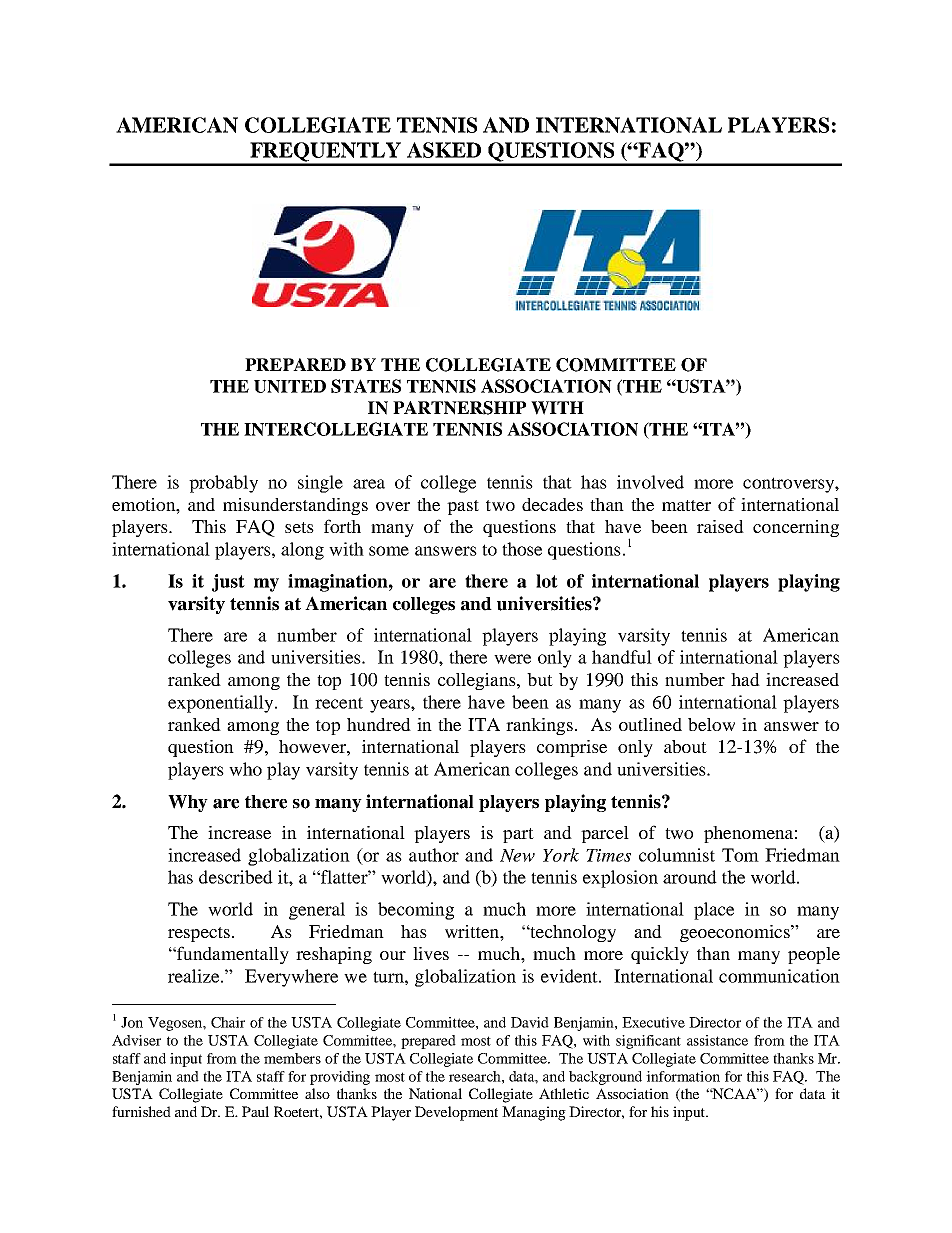 The width and height of the screenshot is (952, 1233). Describe the element at coordinates (434, 855) in the screenshot. I see `author` at that location.
